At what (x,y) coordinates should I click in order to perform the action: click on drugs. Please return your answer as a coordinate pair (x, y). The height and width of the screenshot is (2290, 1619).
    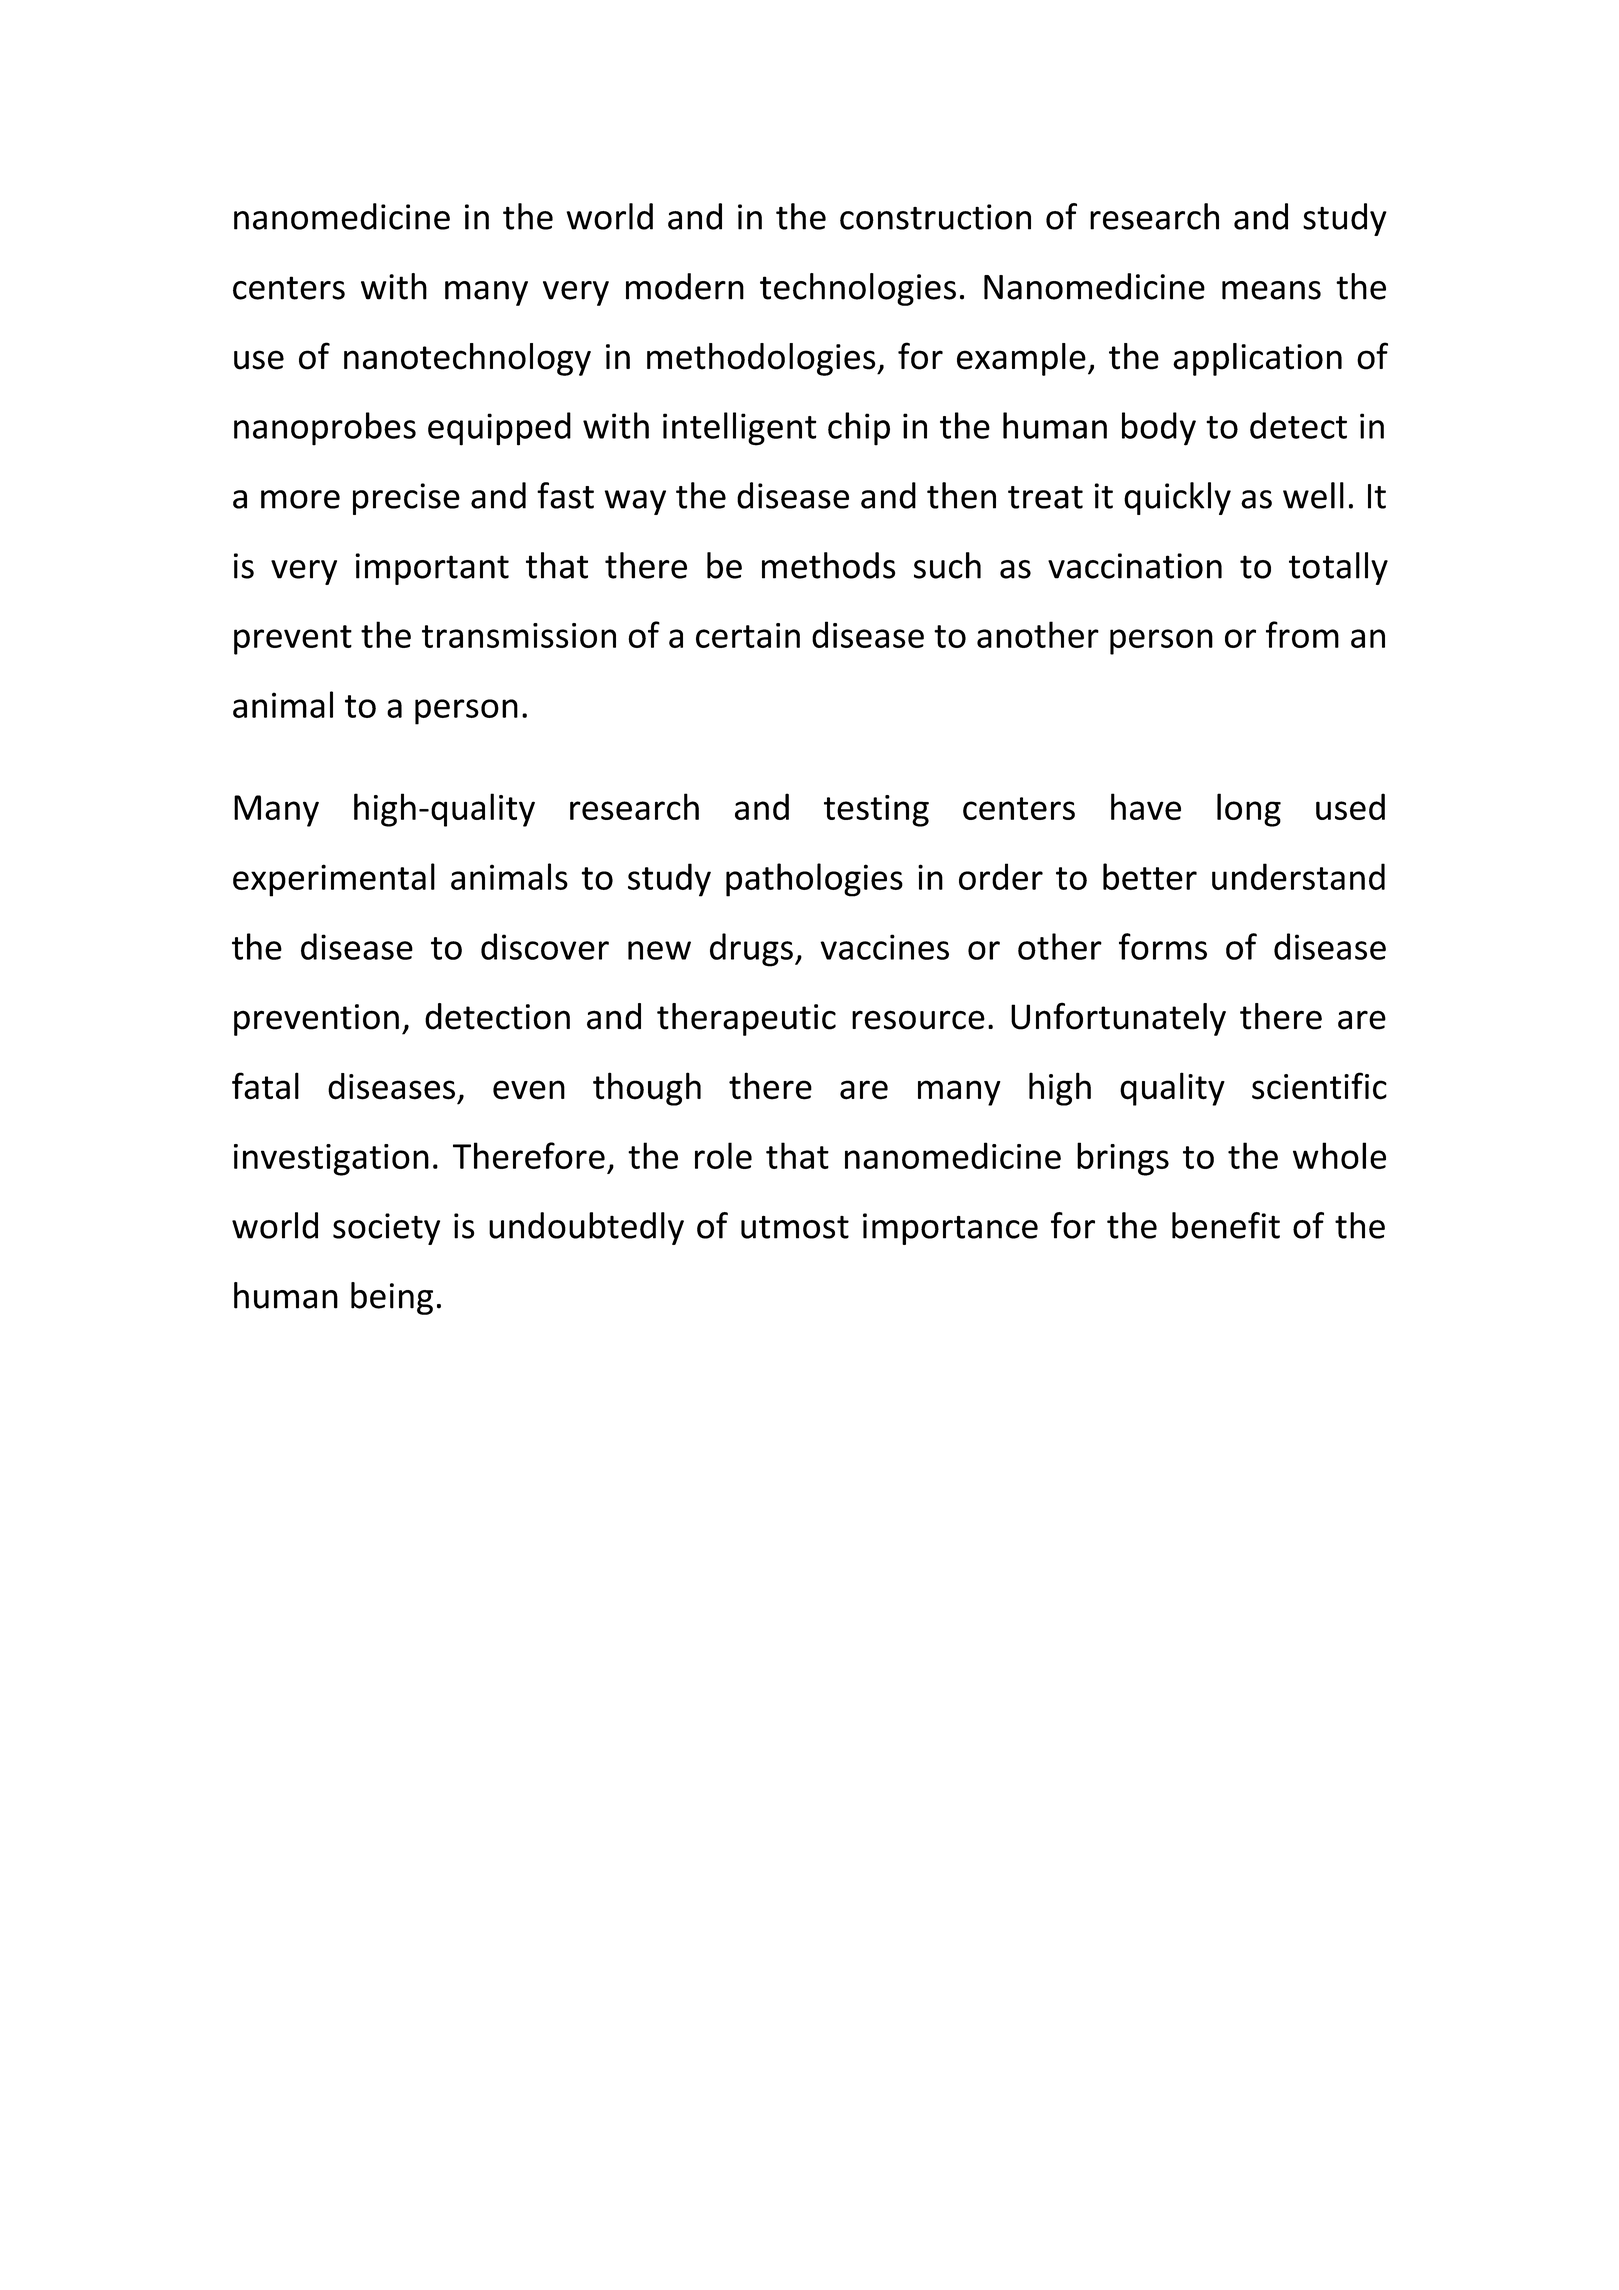
    Looking at the image, I should click on (751, 950).
